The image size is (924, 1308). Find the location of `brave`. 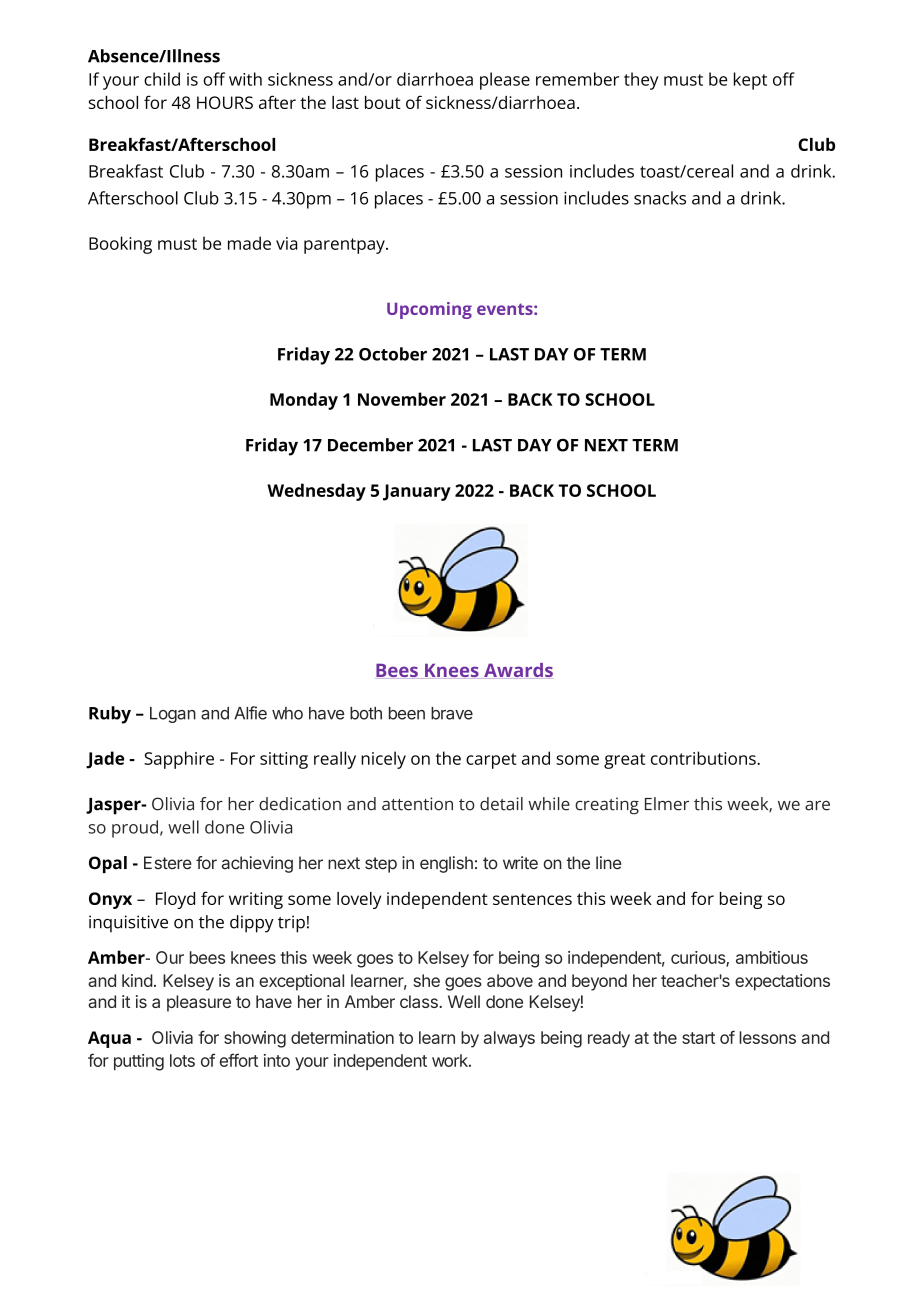

brave is located at coordinates (452, 713).
